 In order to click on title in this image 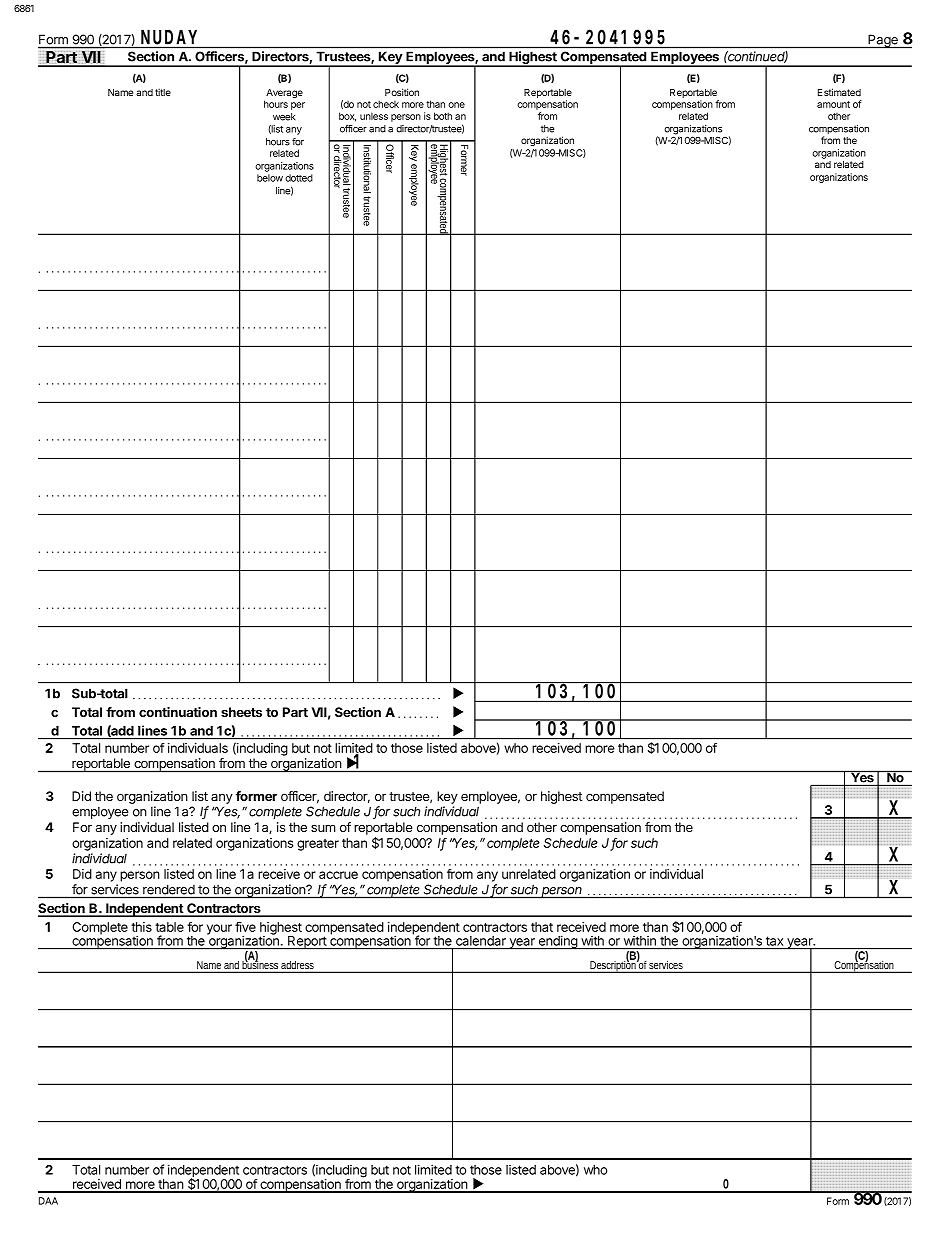, I will do `click(163, 92)`.
